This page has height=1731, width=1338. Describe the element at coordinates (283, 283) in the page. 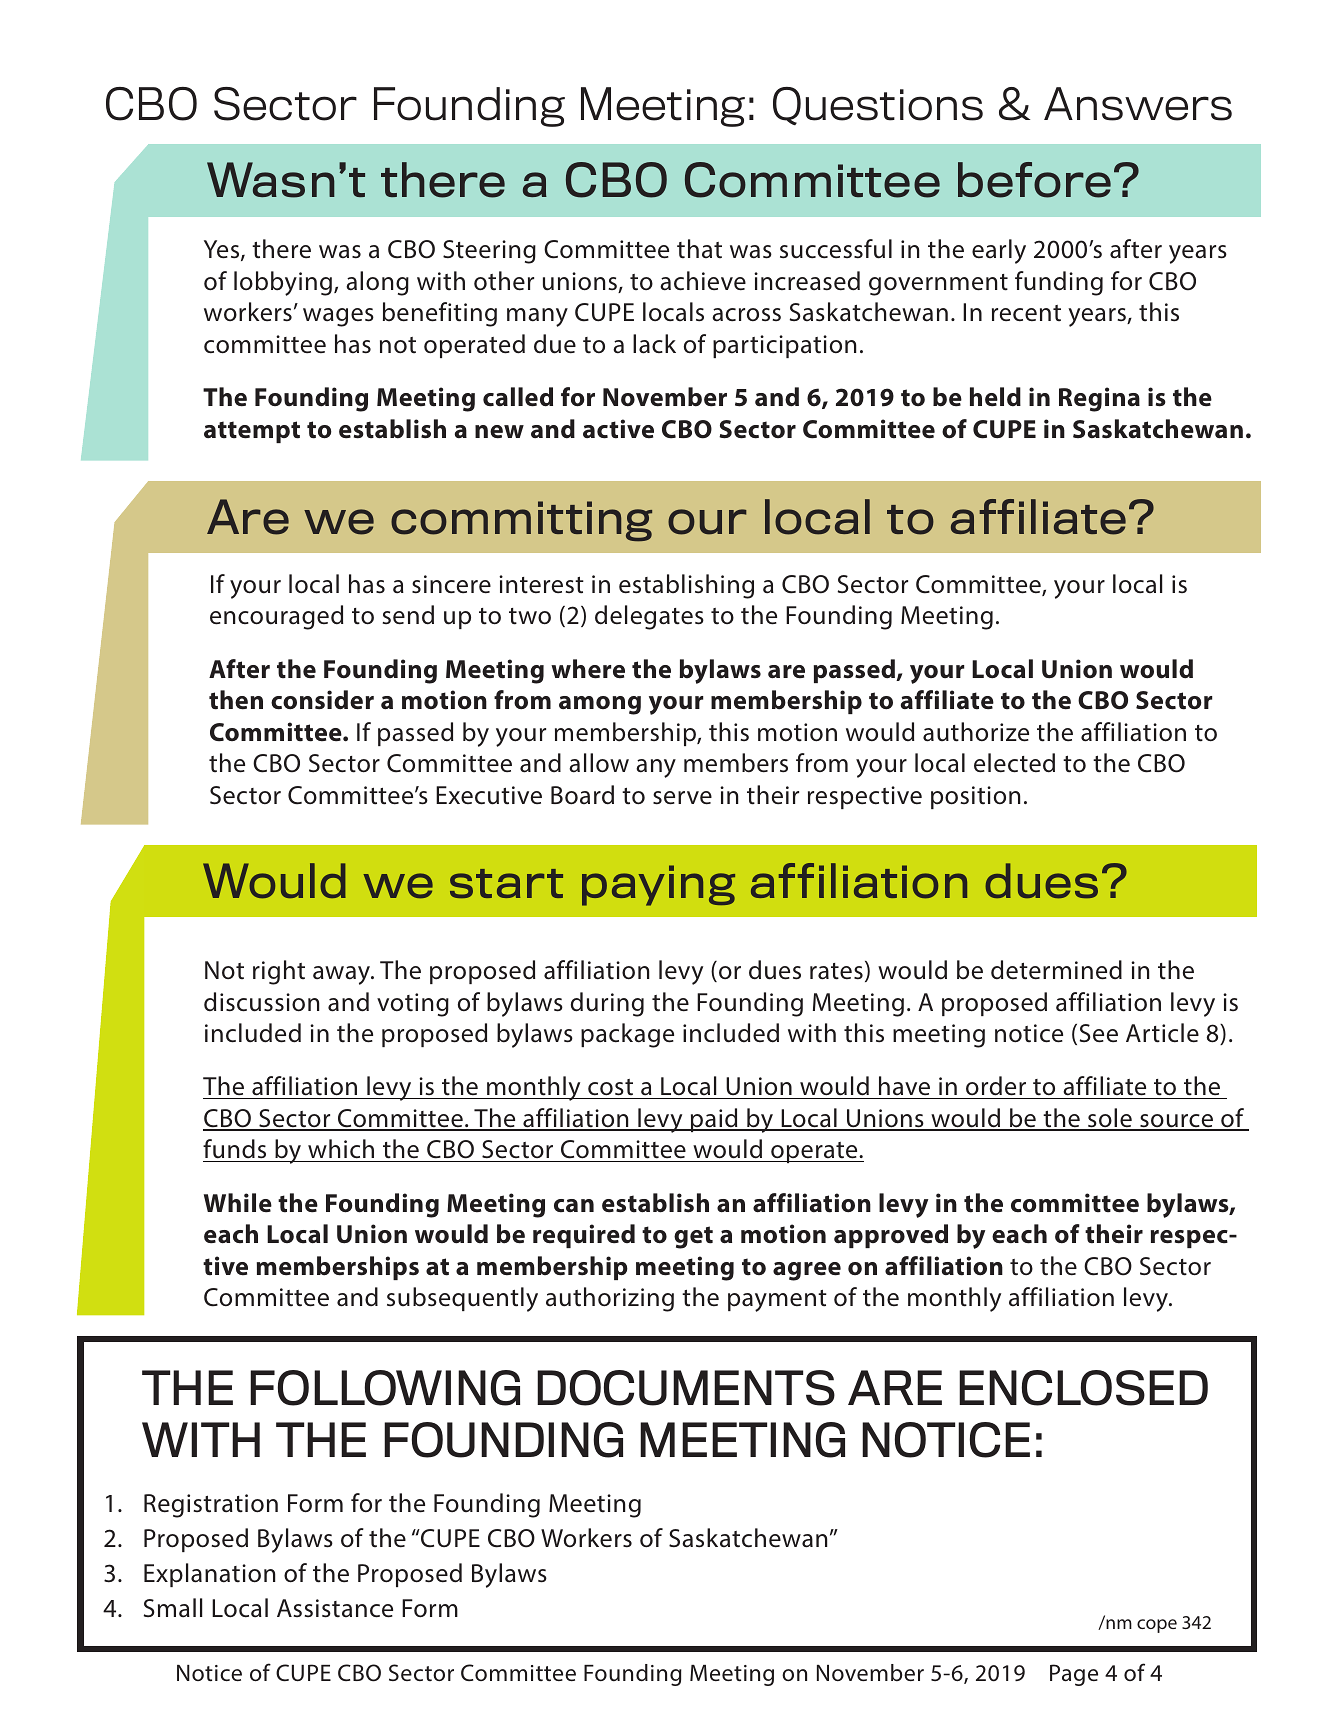

I see `lobbying` at that location.
